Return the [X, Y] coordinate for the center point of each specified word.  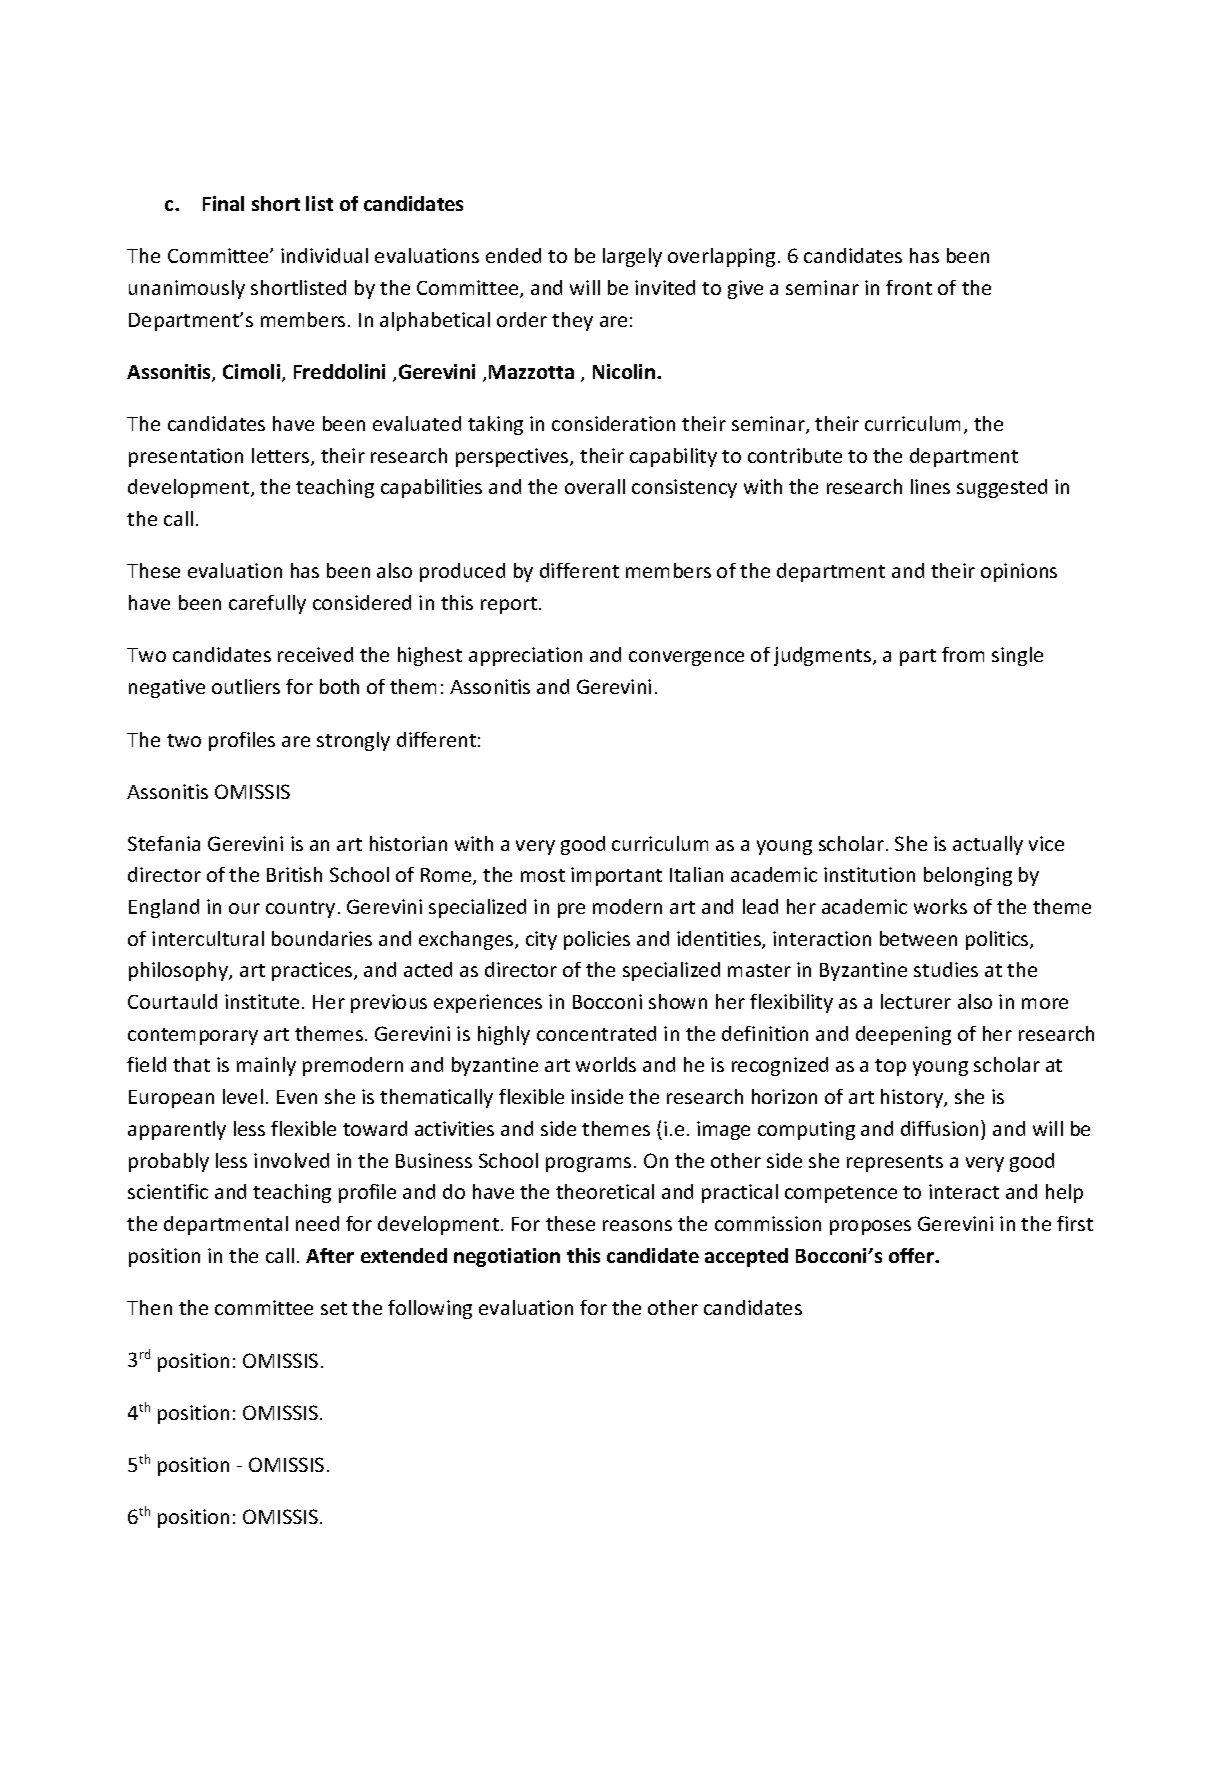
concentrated [596, 1033]
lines [930, 486]
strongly [353, 741]
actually [988, 845]
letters [282, 457]
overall [595, 486]
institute [262, 1001]
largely [632, 257]
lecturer [916, 1001]
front [909, 287]
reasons [637, 1225]
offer [912, 1255]
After [330, 1255]
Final [223, 203]
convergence [686, 658]
